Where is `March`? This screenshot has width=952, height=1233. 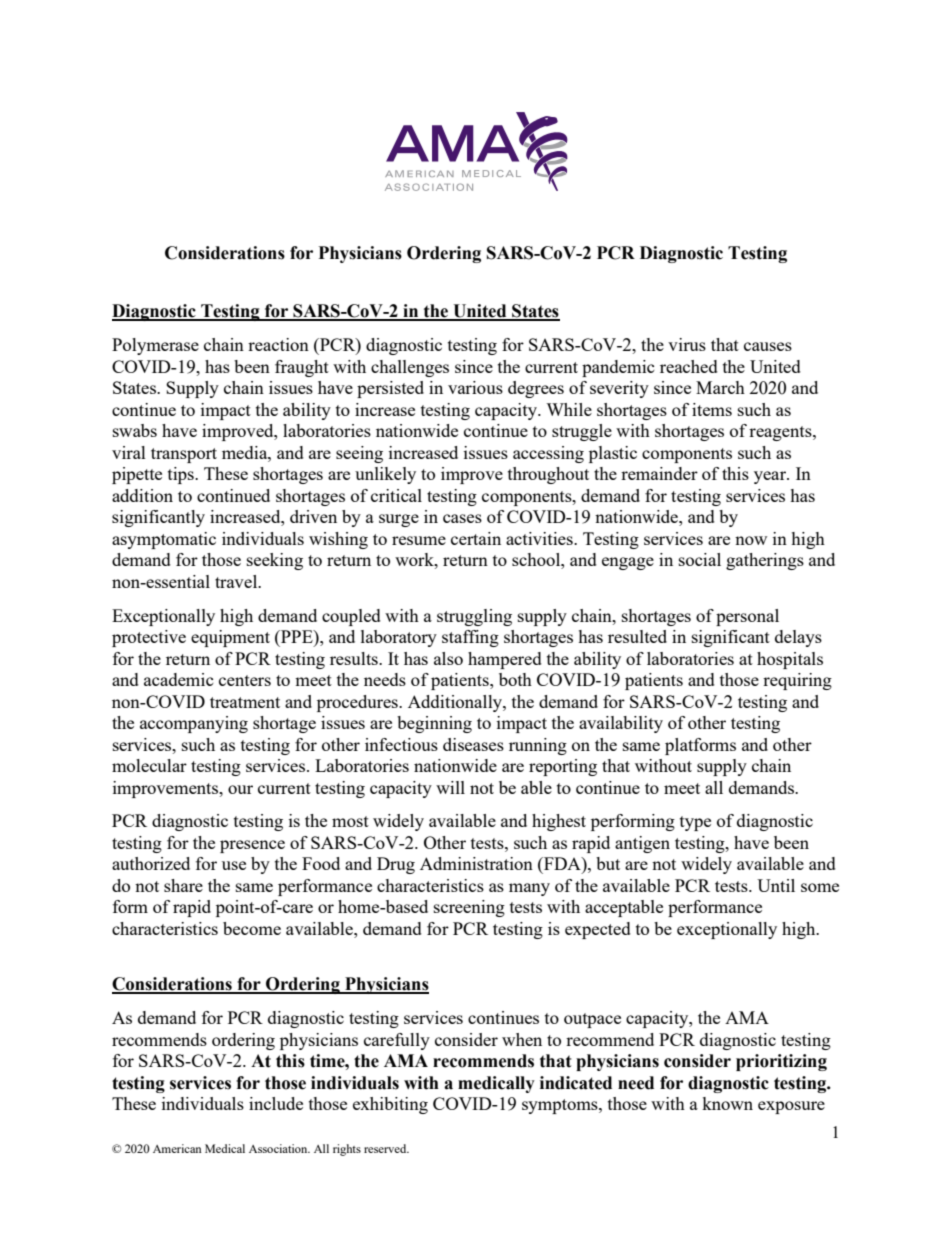 March is located at coordinates (720, 387).
